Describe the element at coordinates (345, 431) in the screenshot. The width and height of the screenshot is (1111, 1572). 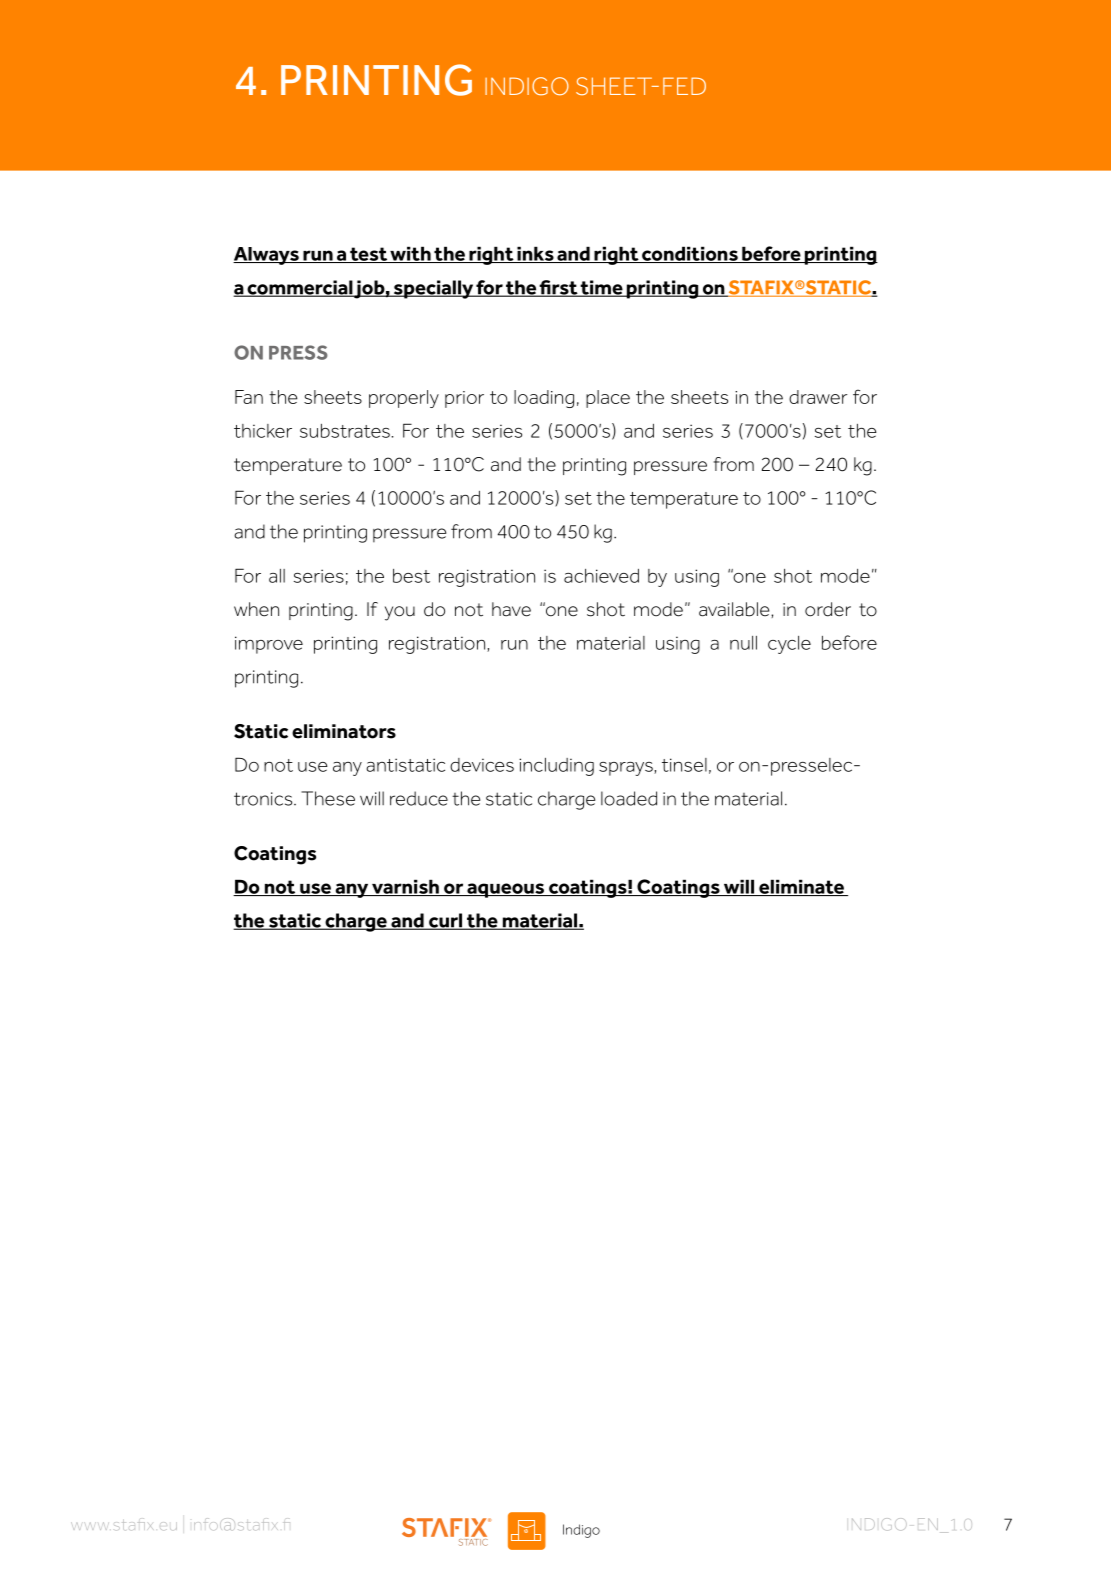
I see `substrates` at that location.
